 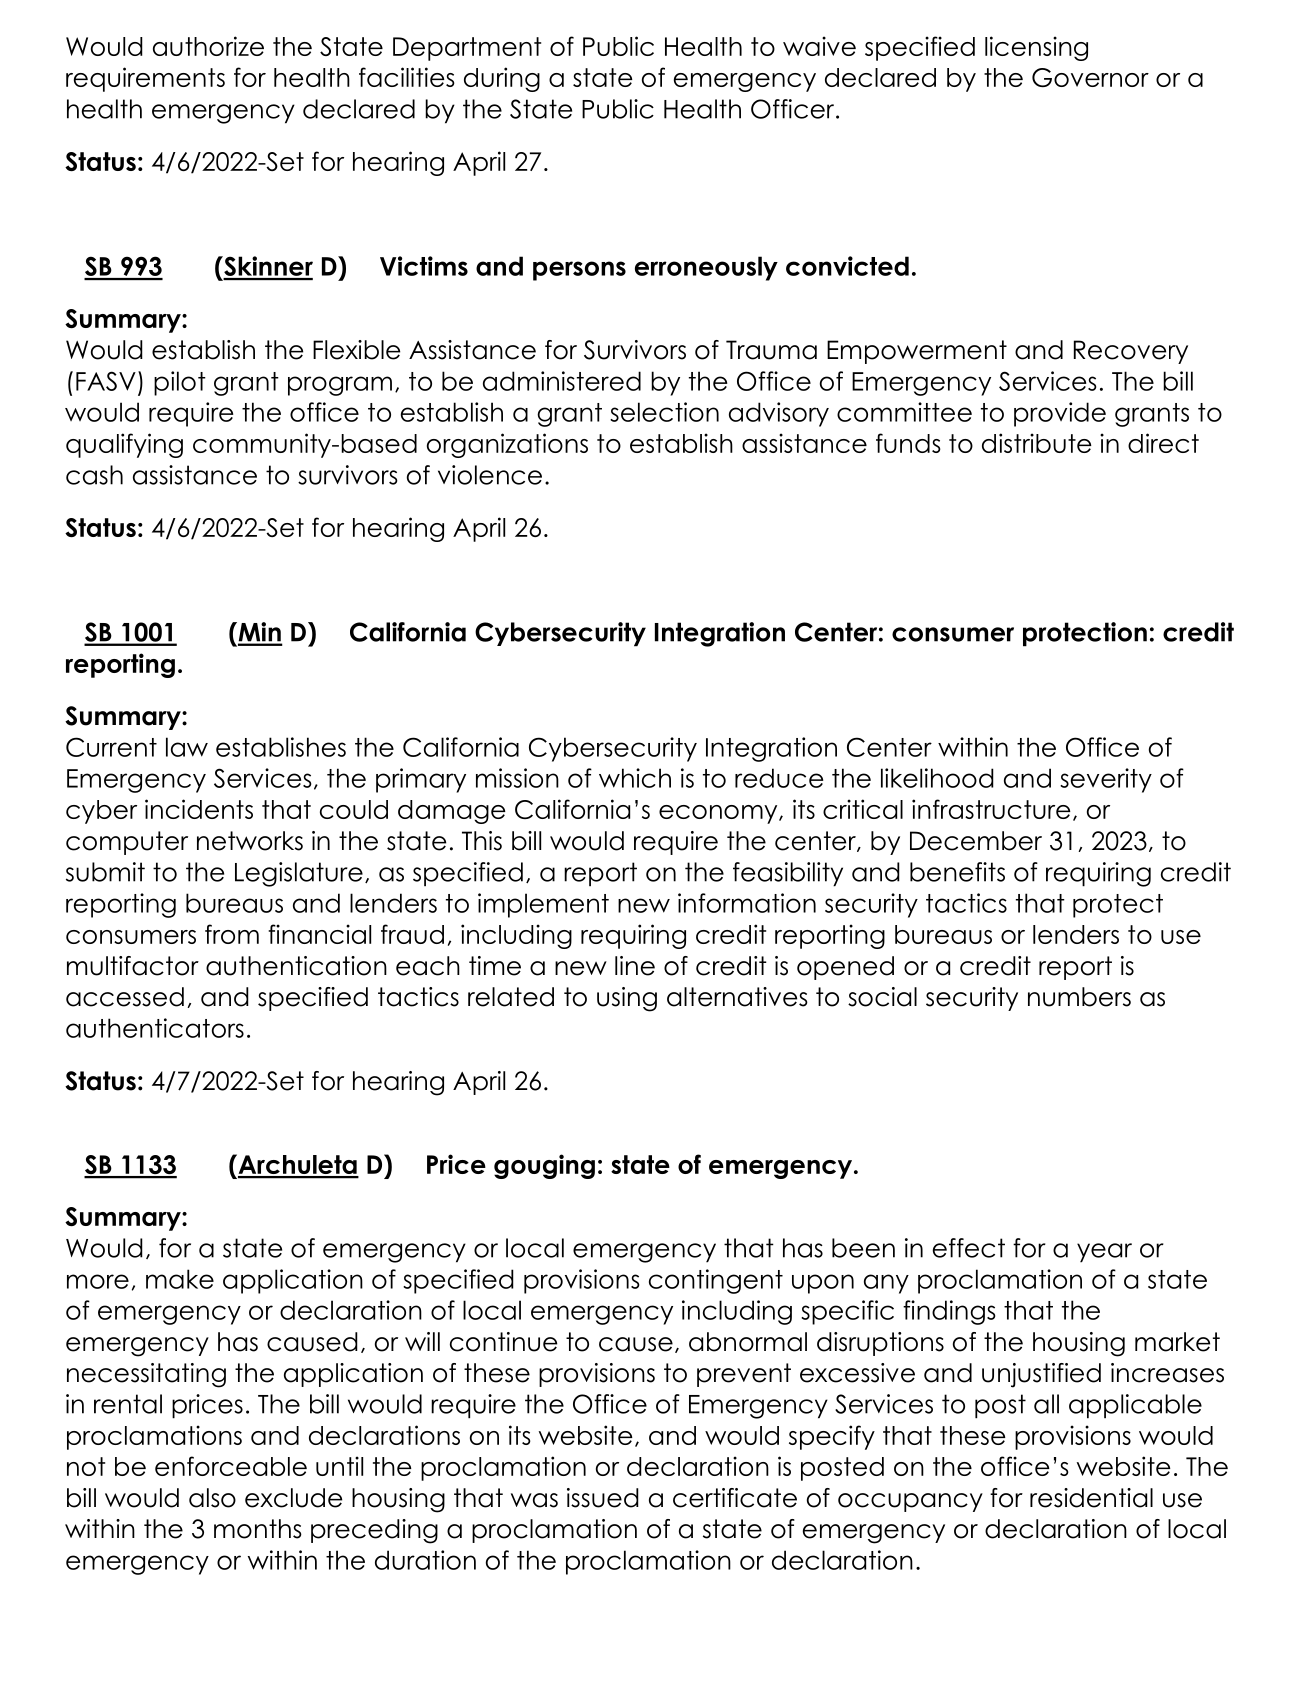 I want to click on residential, so click(x=1091, y=1498).
